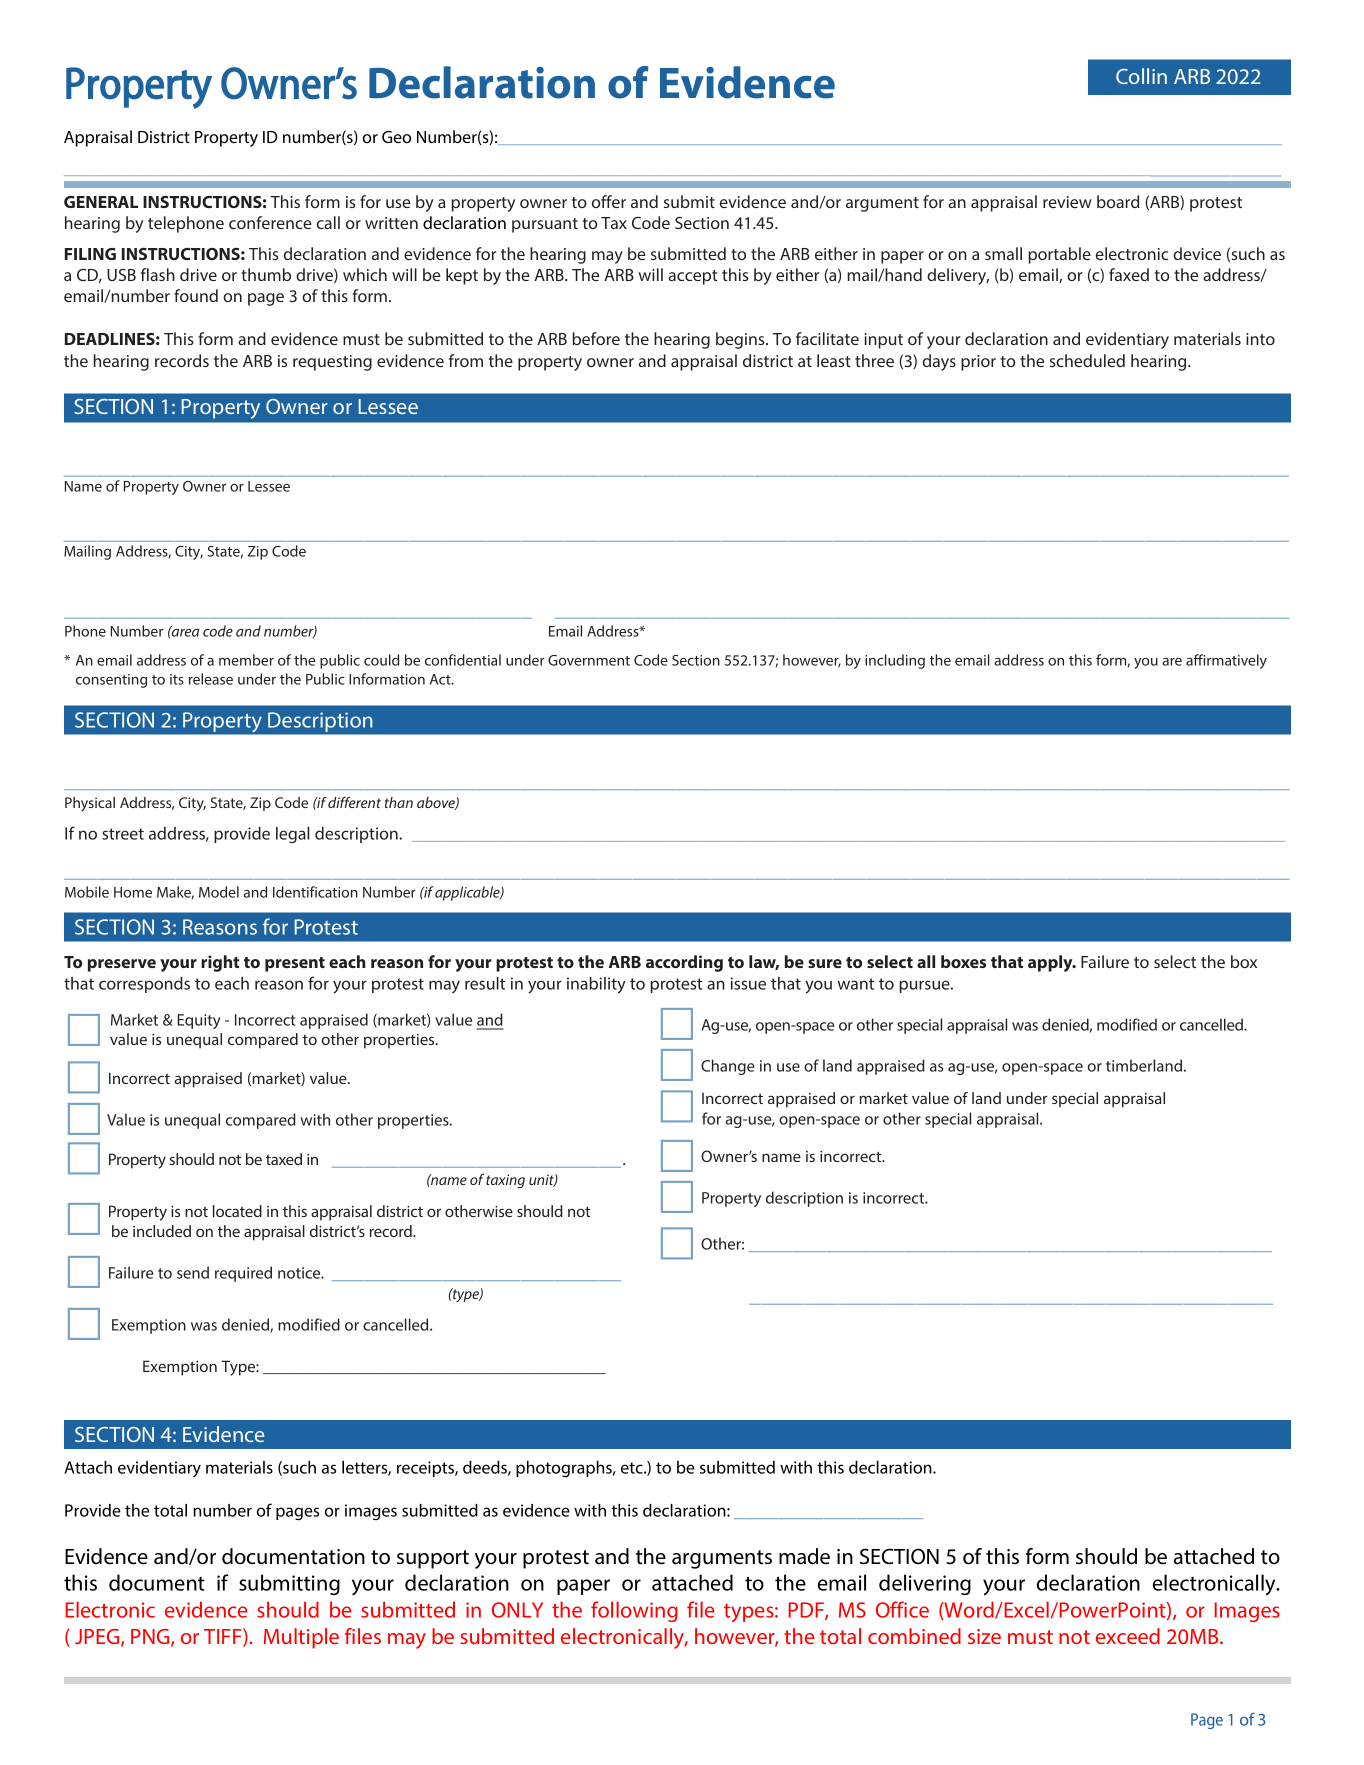 Image resolution: width=1364 pixels, height=1765 pixels. Describe the element at coordinates (634, 1611) in the screenshot. I see `following` at that location.
